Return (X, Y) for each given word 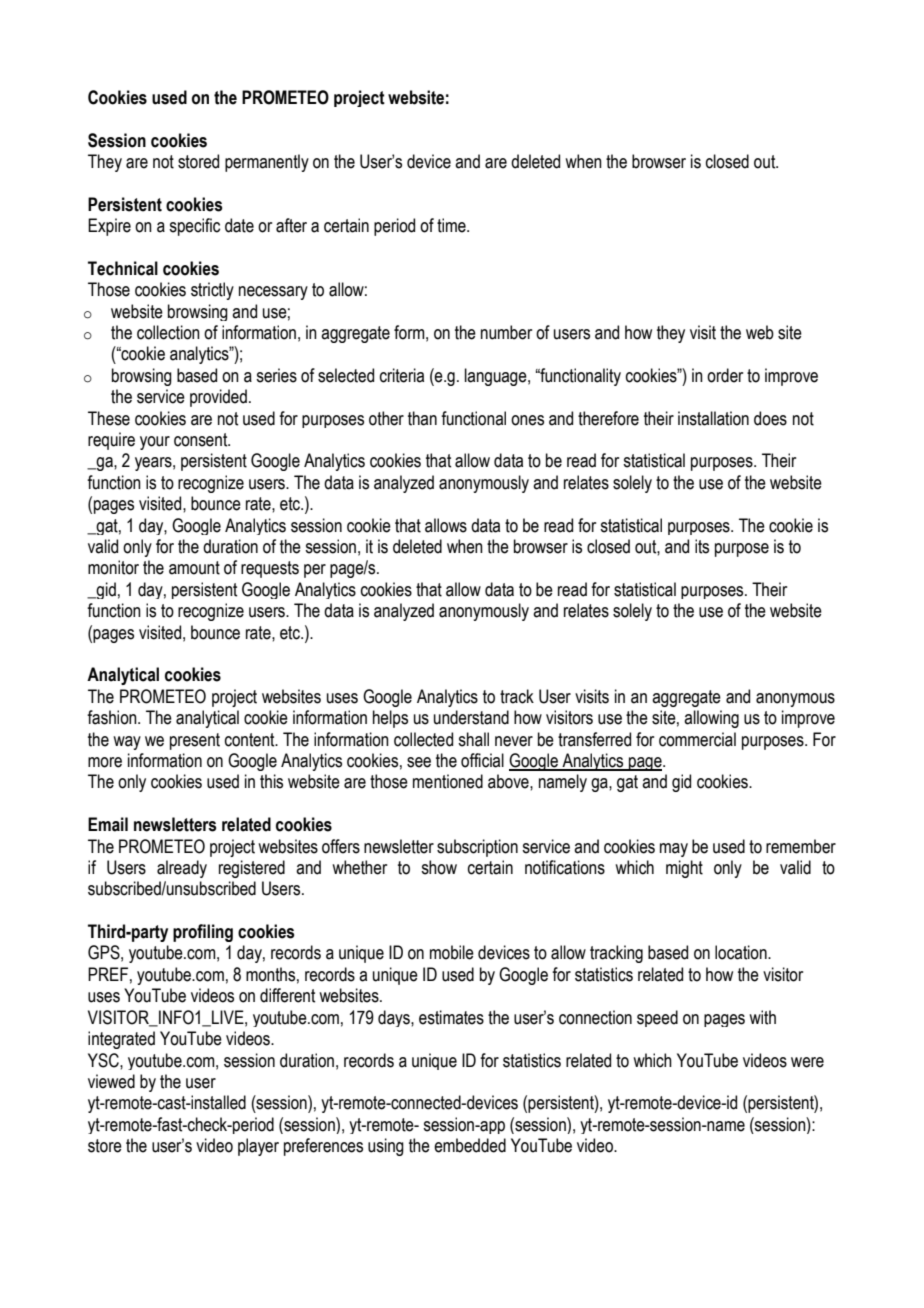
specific (194, 227)
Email (108, 824)
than (422, 418)
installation (713, 418)
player (258, 1147)
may (674, 850)
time (452, 225)
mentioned (448, 781)
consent (202, 440)
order (725, 375)
